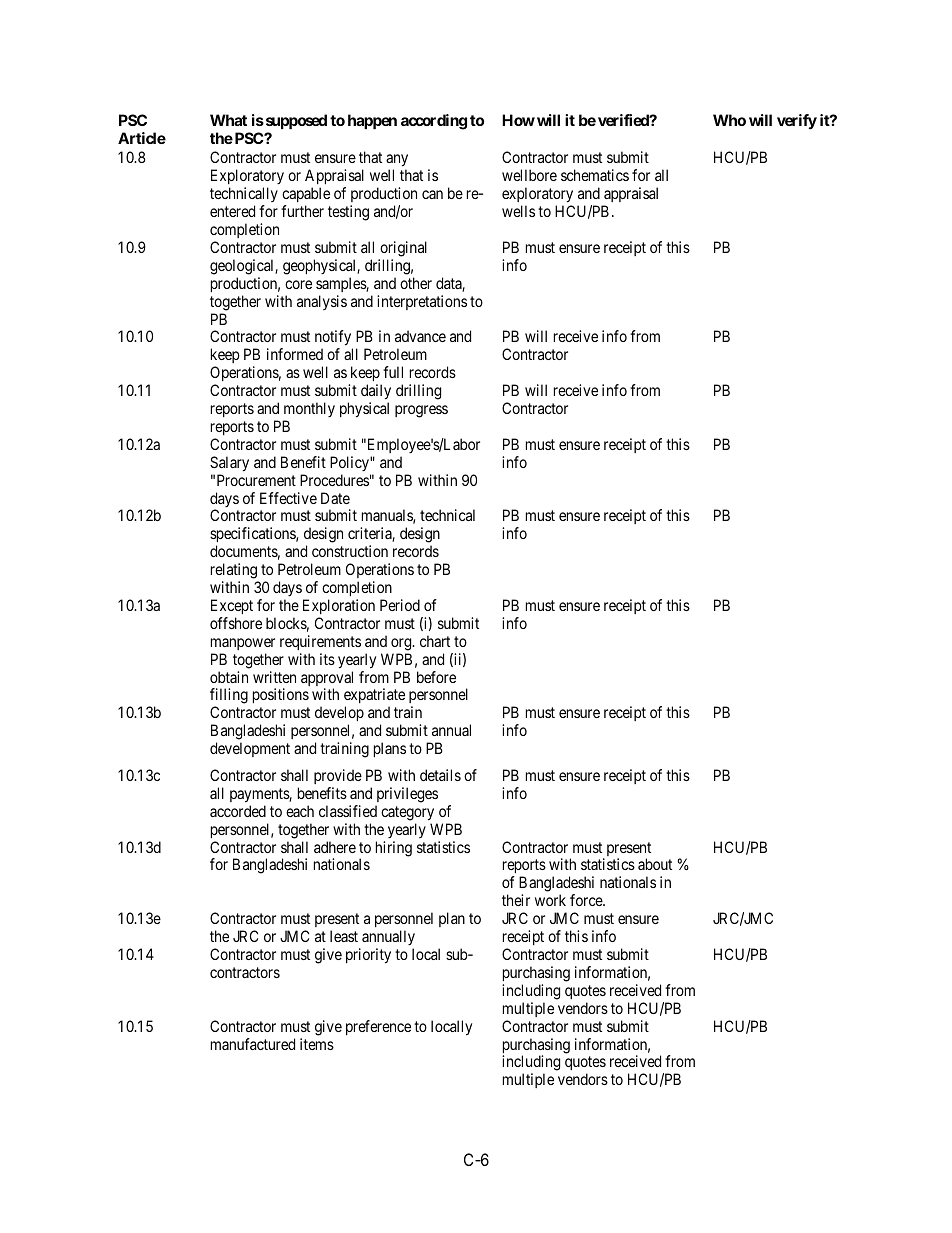 The image size is (952, 1233). I want to click on progress, so click(421, 411).
